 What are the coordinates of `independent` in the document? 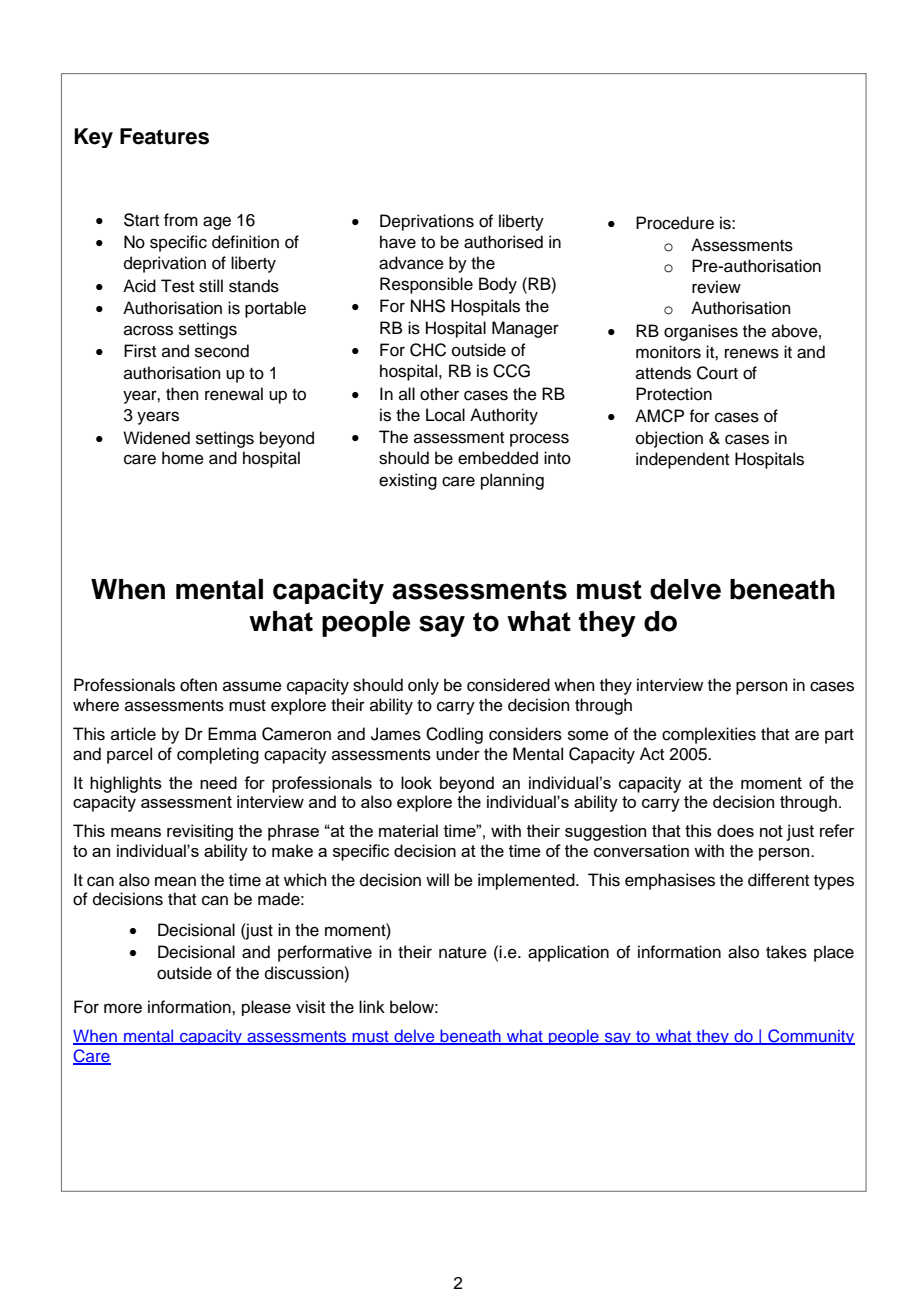 It's located at (682, 460).
